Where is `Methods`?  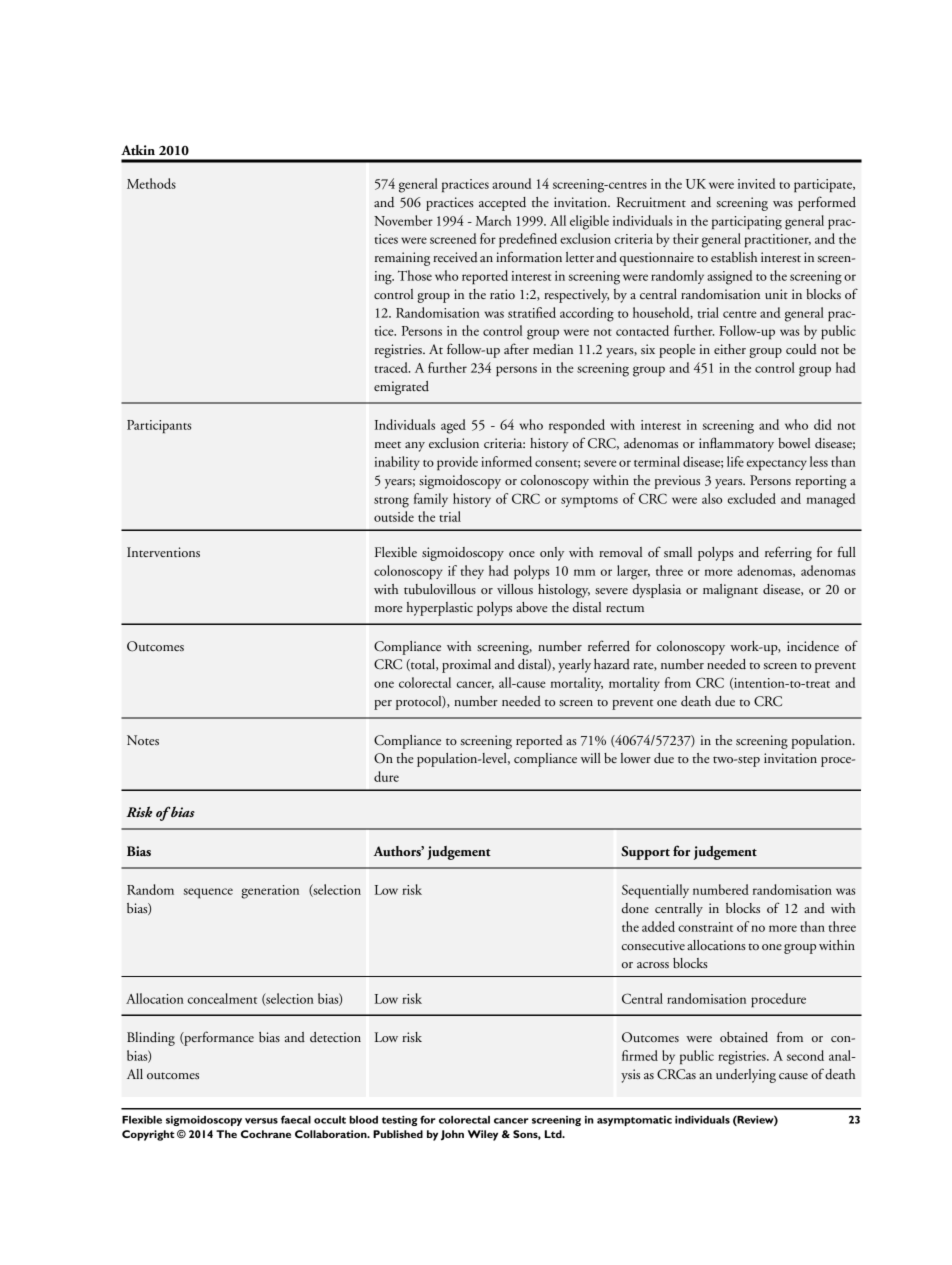
Methods is located at coordinates (151, 183).
